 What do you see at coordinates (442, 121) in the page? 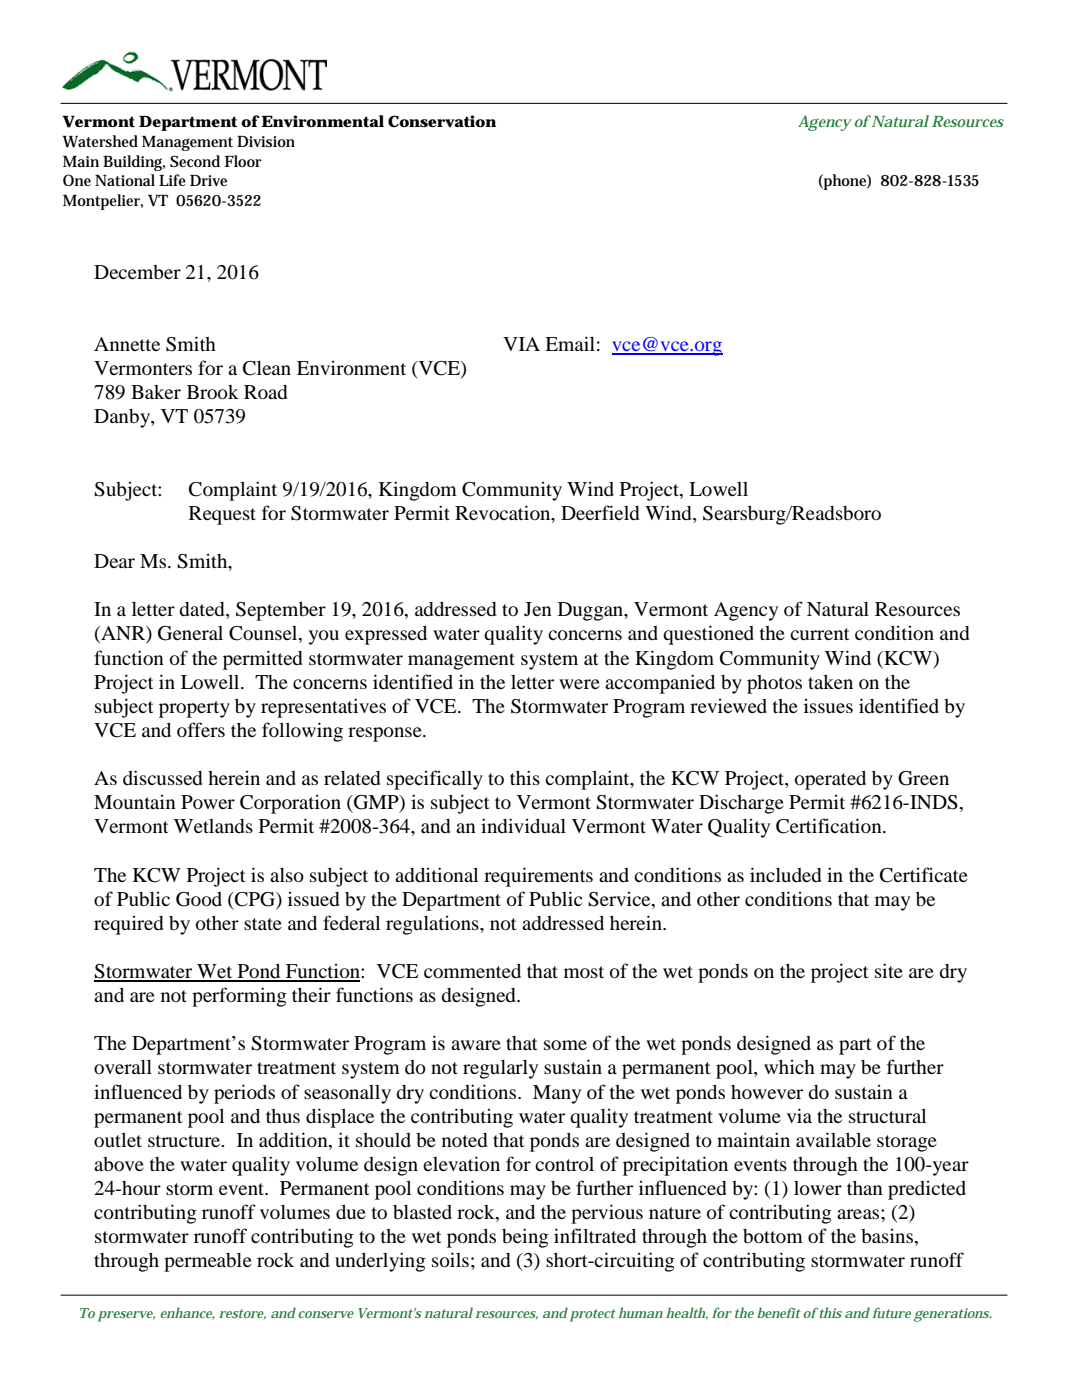
I see `Conservation` at bounding box center [442, 121].
